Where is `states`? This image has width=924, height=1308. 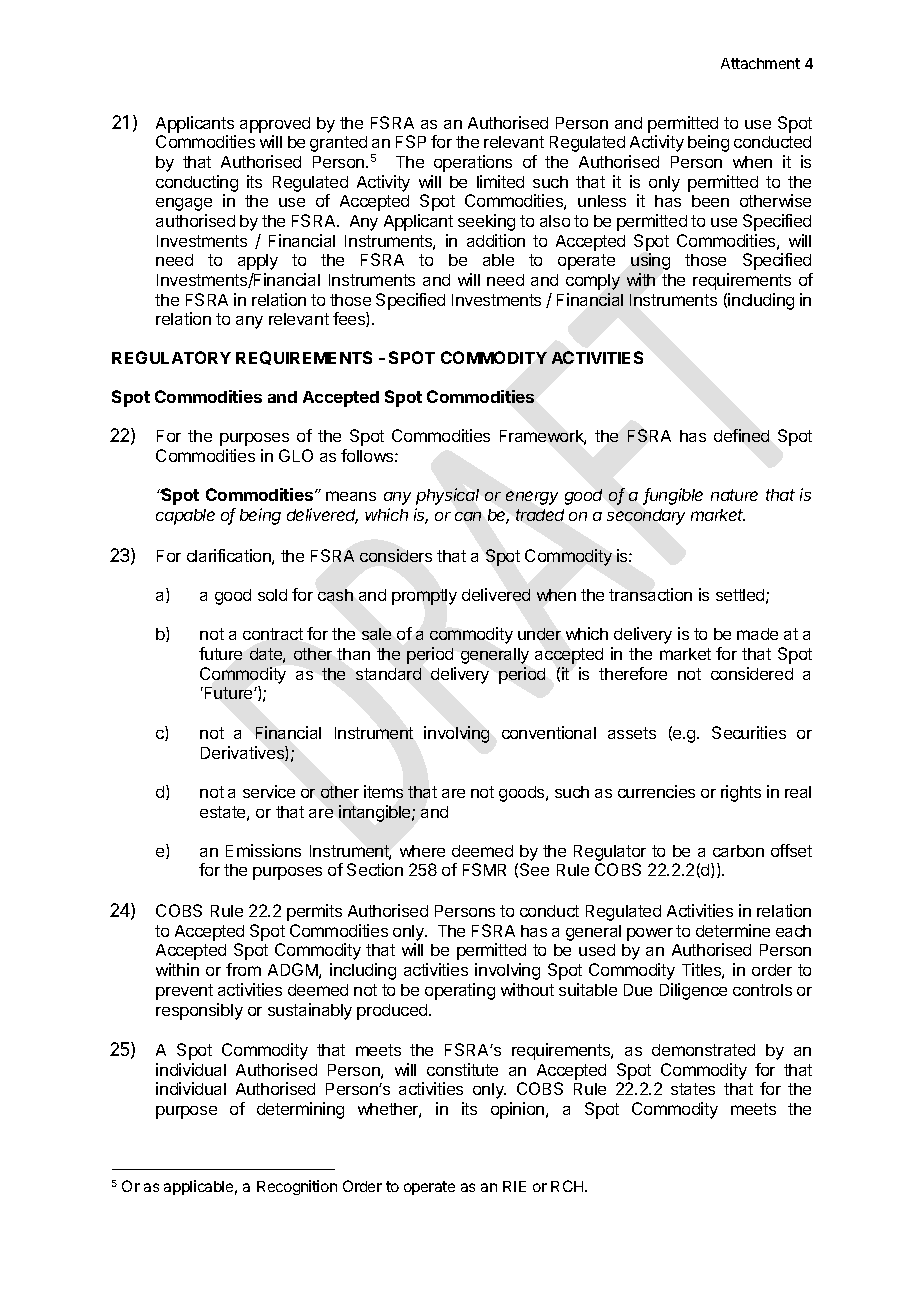 states is located at coordinates (693, 1089).
